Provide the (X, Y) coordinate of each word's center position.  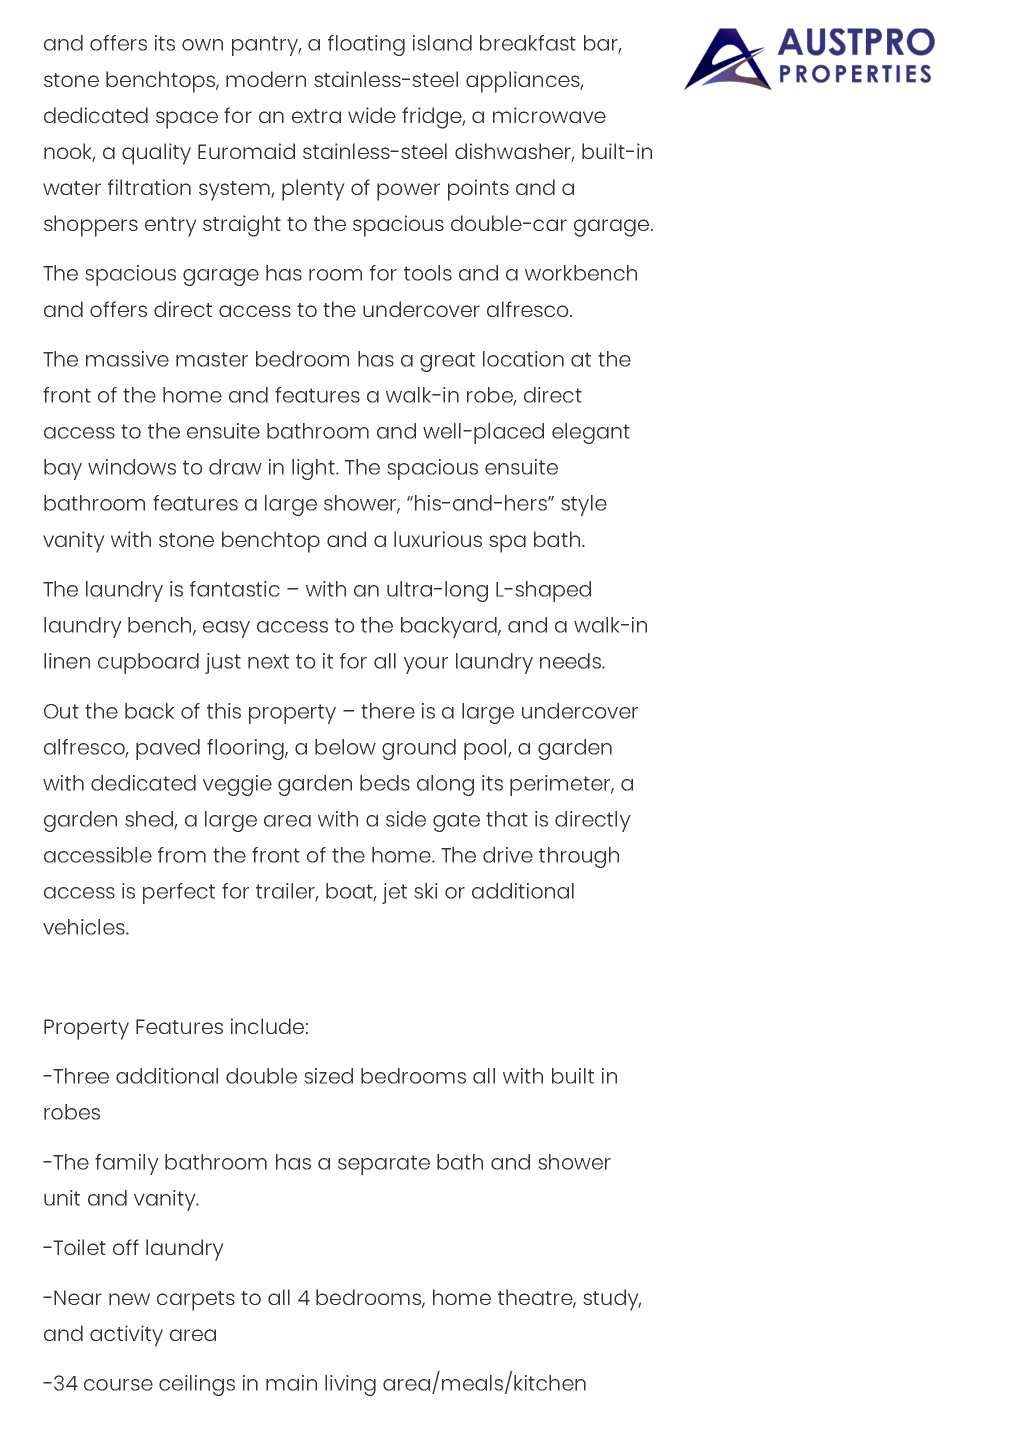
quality (156, 154)
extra (316, 116)
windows (132, 467)
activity (126, 1336)
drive (508, 855)
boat (351, 892)
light (314, 469)
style (584, 505)
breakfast (528, 43)
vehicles (85, 927)
